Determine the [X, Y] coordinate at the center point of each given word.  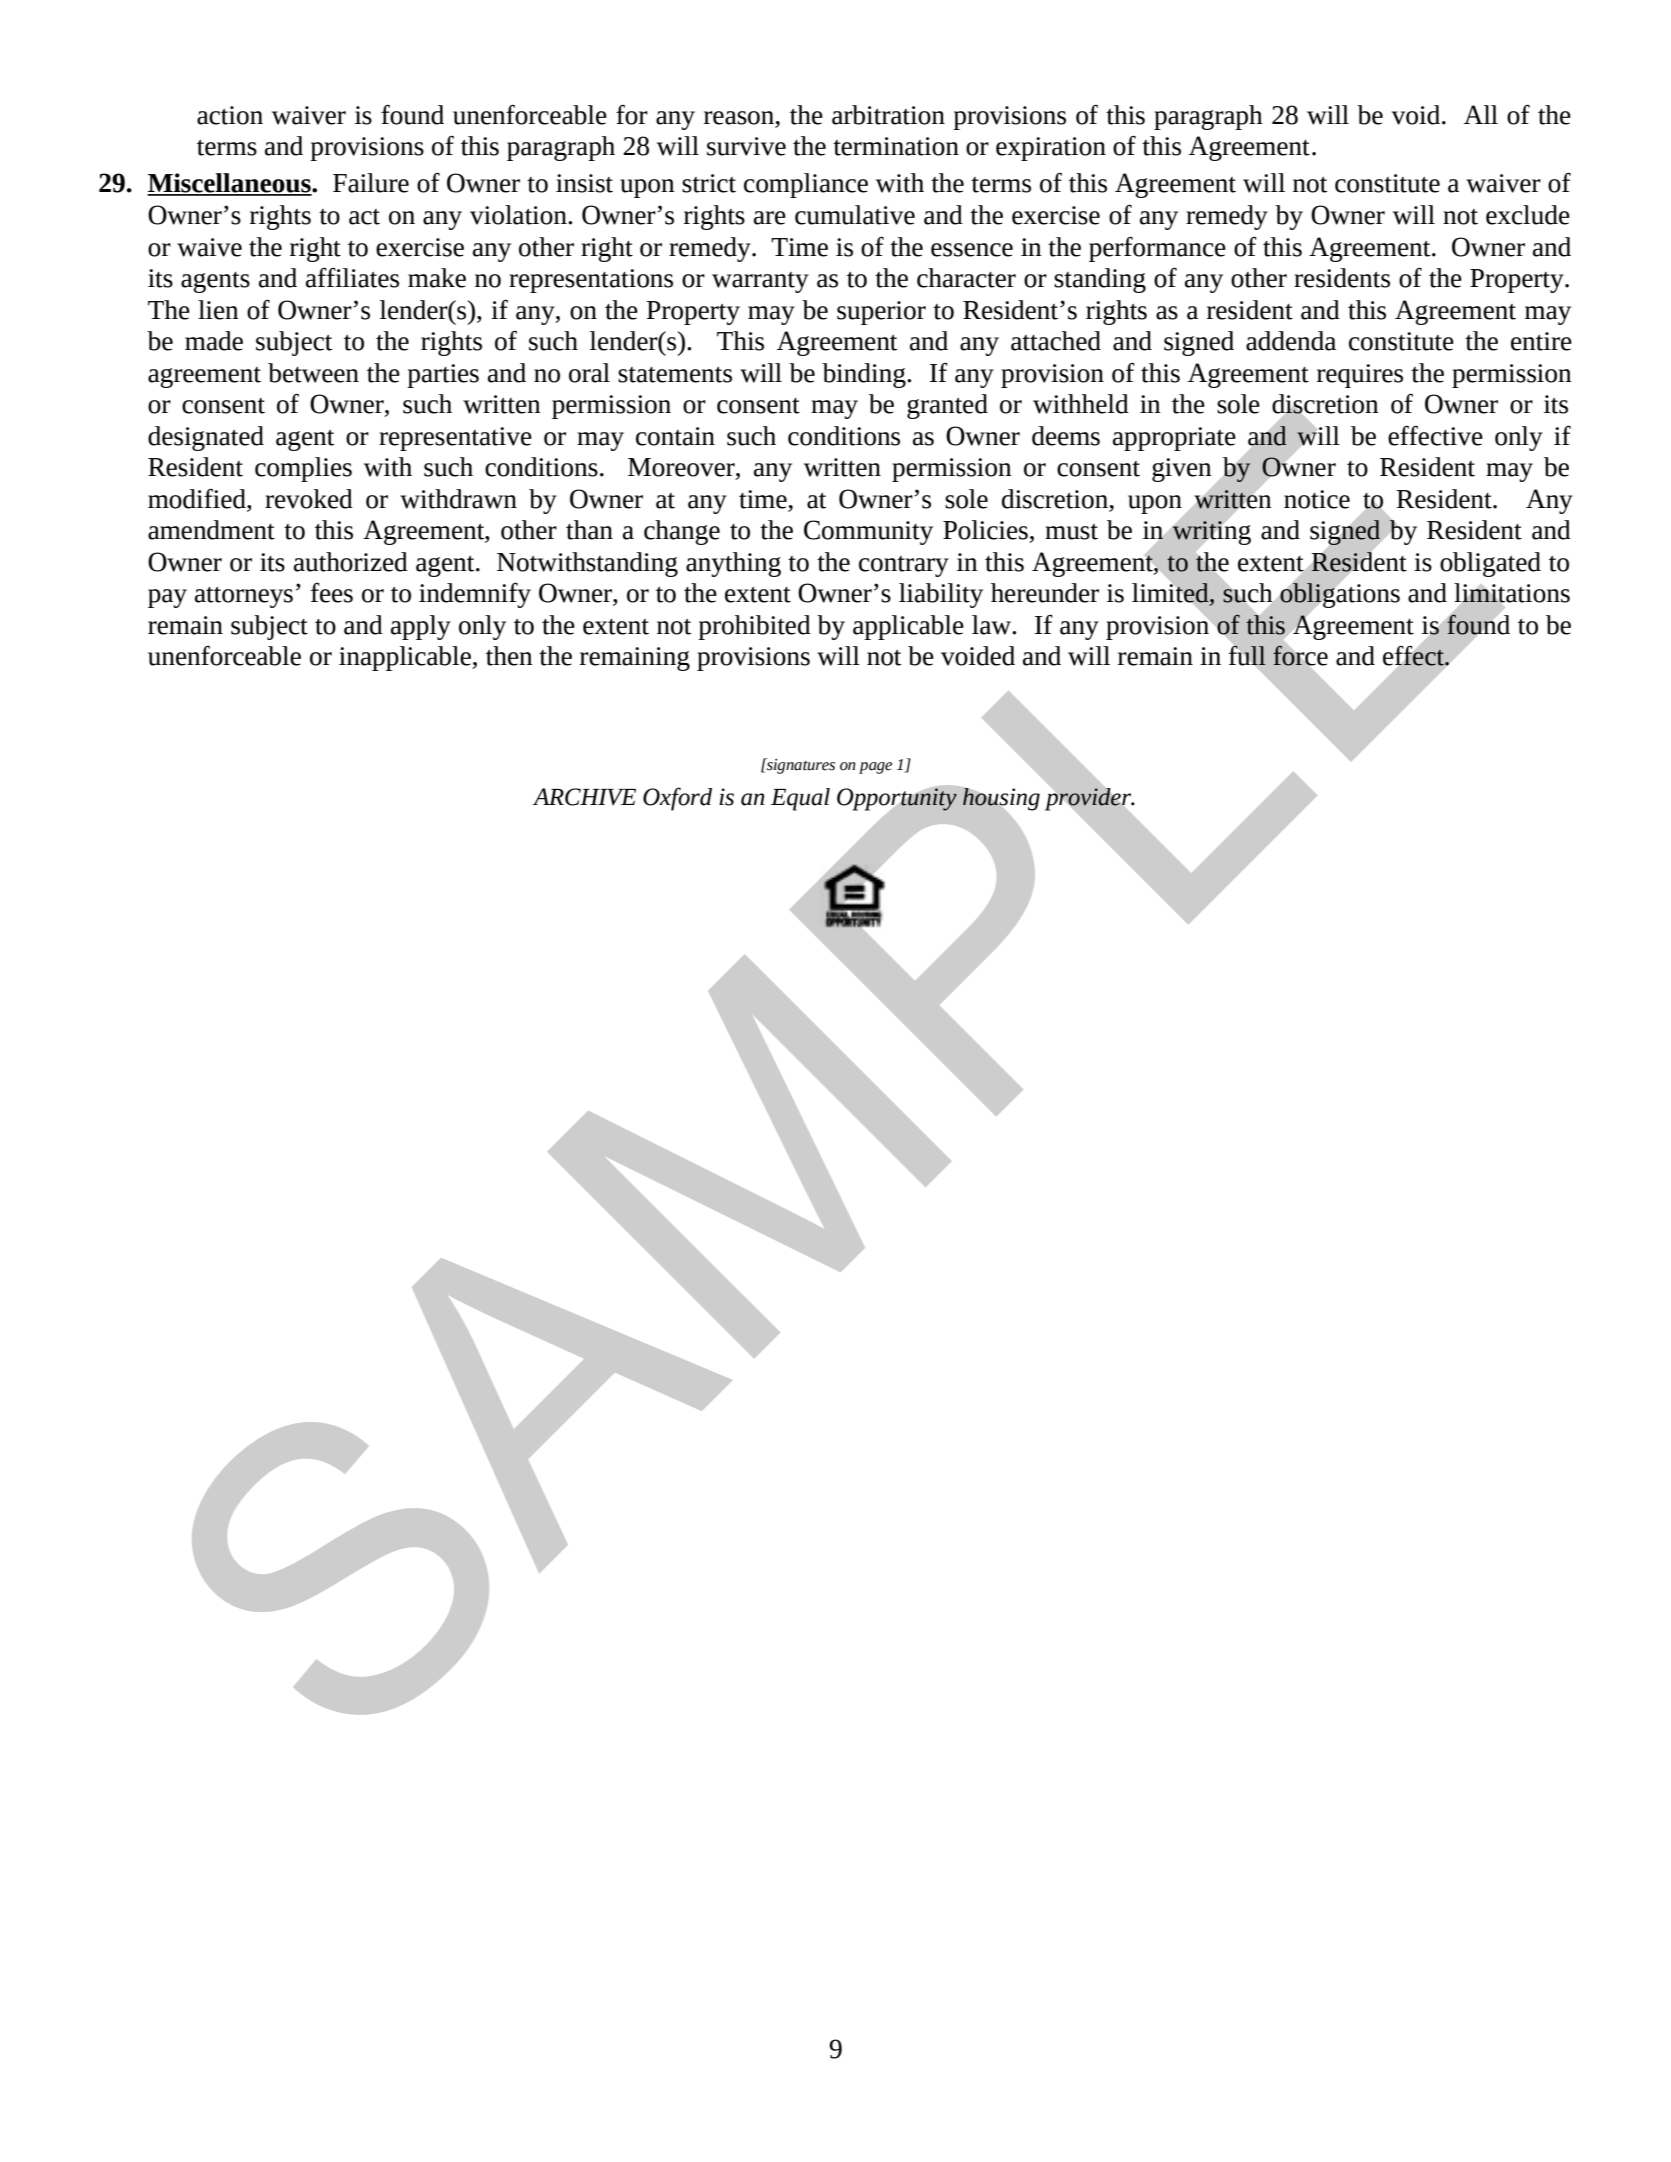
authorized [351, 562]
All [1481, 114]
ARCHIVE [584, 797]
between [313, 373]
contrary [904, 566]
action [230, 115]
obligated [1490, 564]
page [875, 768]
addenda [1291, 341]
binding [865, 375]
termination [896, 146]
